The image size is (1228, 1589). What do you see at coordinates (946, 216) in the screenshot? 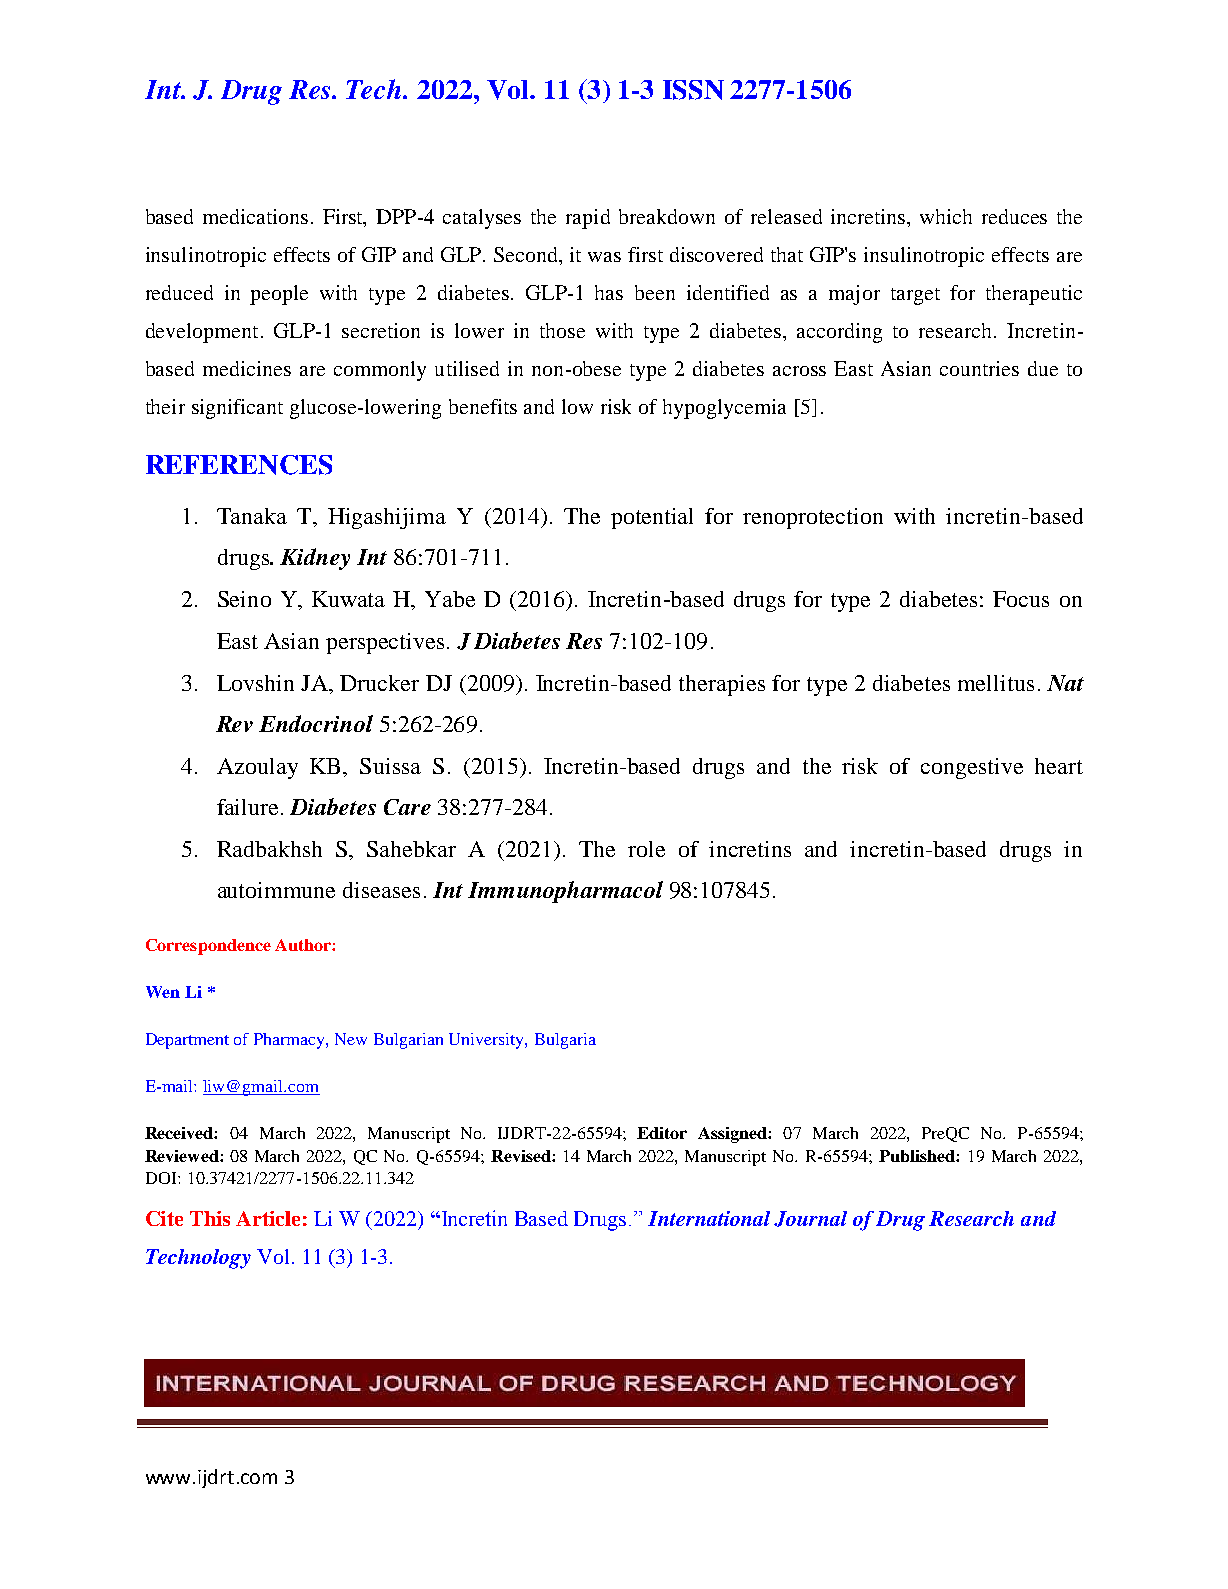
I see `which` at bounding box center [946, 216].
